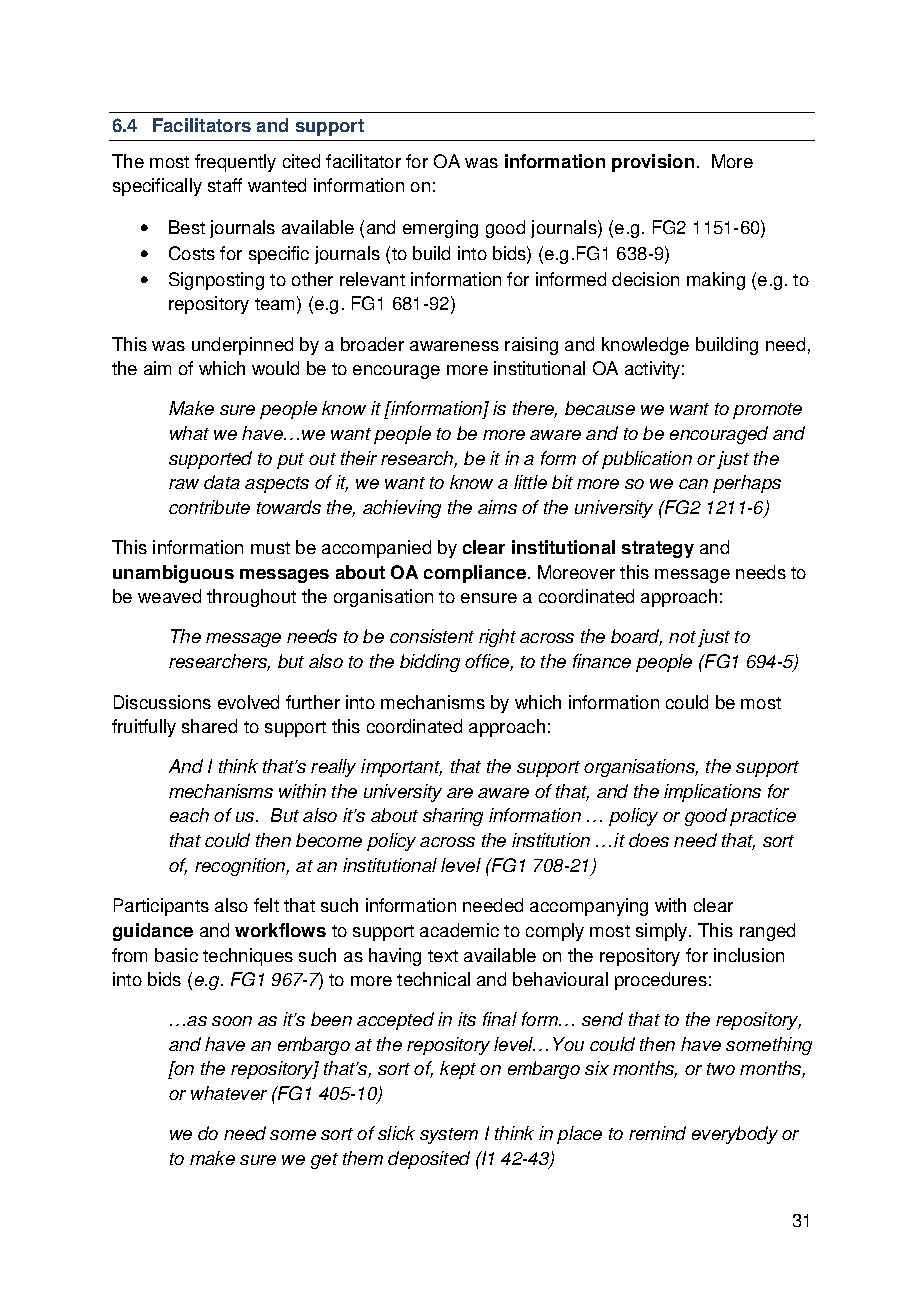 This screenshot has height=1308, width=924. Describe the element at coordinates (225, 185) in the screenshot. I see `staff` at that location.
